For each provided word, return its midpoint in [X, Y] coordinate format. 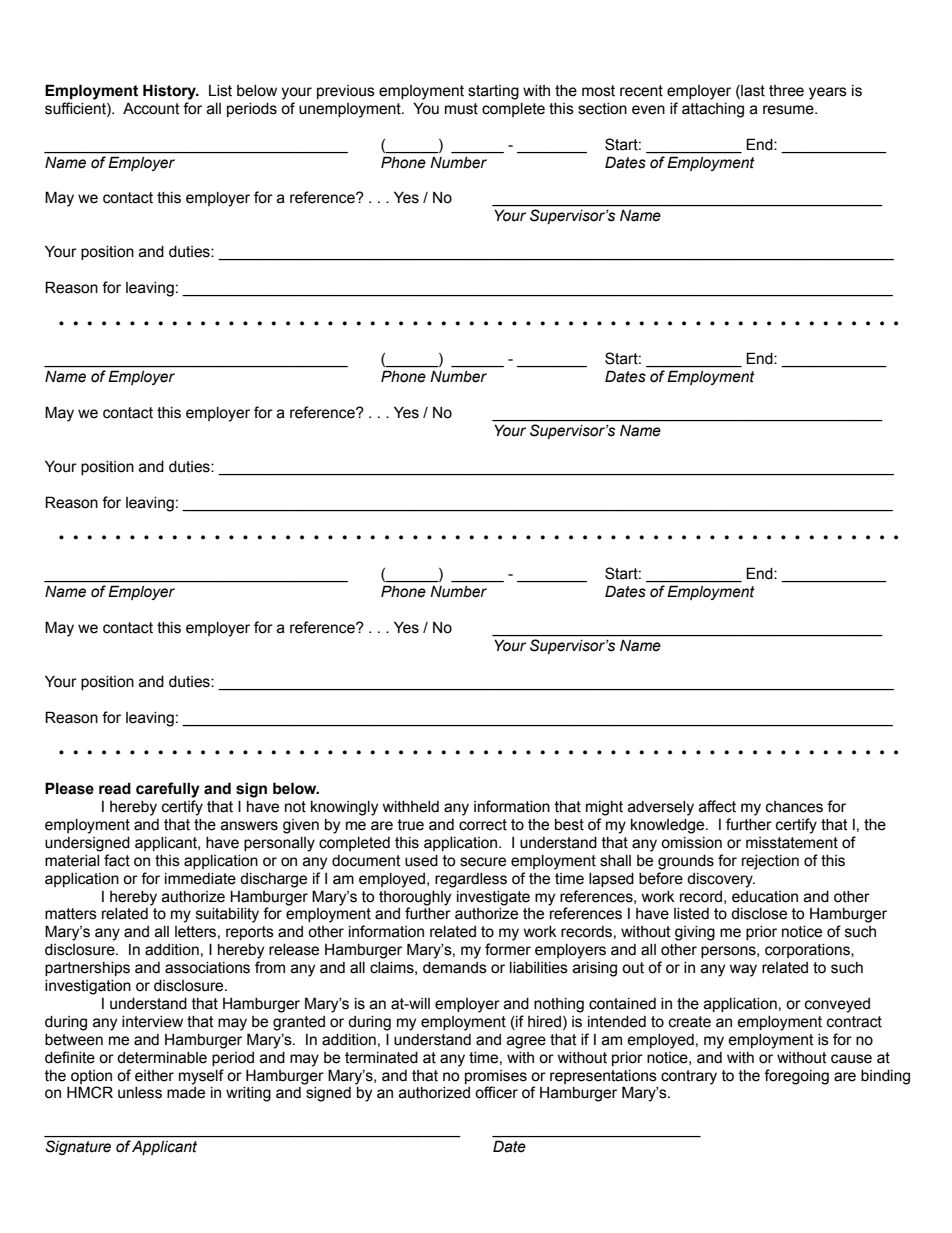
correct [483, 825]
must [461, 109]
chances [794, 807]
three [786, 91]
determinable [162, 1058]
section [602, 109]
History [170, 92]
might [604, 808]
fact [117, 860]
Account [151, 108]
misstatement [792, 843]
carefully [168, 790]
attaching [713, 110]
